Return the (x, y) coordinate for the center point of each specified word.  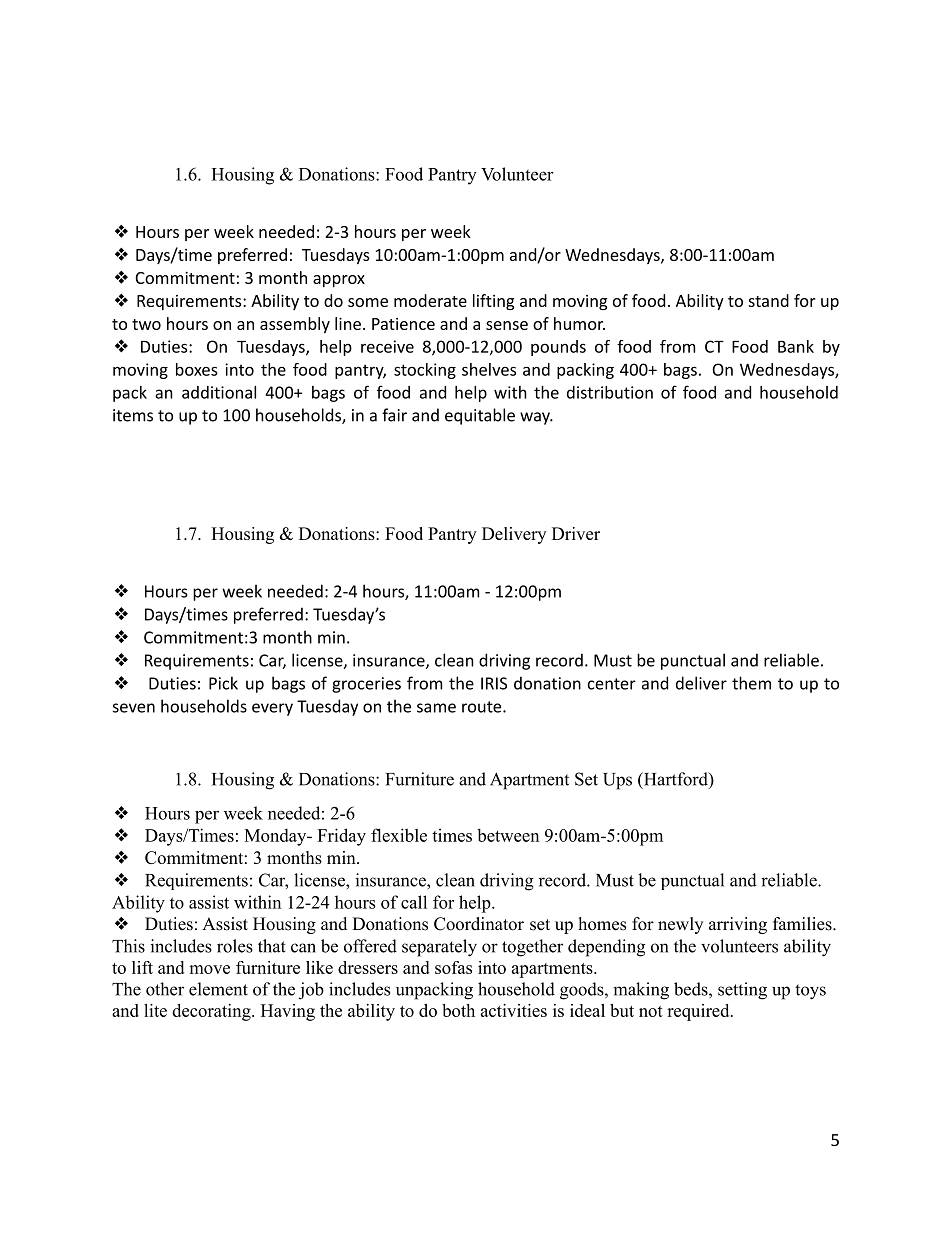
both (458, 1010)
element (218, 989)
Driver (576, 533)
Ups (617, 781)
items (133, 415)
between (508, 835)
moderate (430, 300)
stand (768, 300)
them (751, 683)
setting (742, 991)
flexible (399, 835)
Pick (223, 683)
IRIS (494, 683)
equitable (480, 416)
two (146, 324)
